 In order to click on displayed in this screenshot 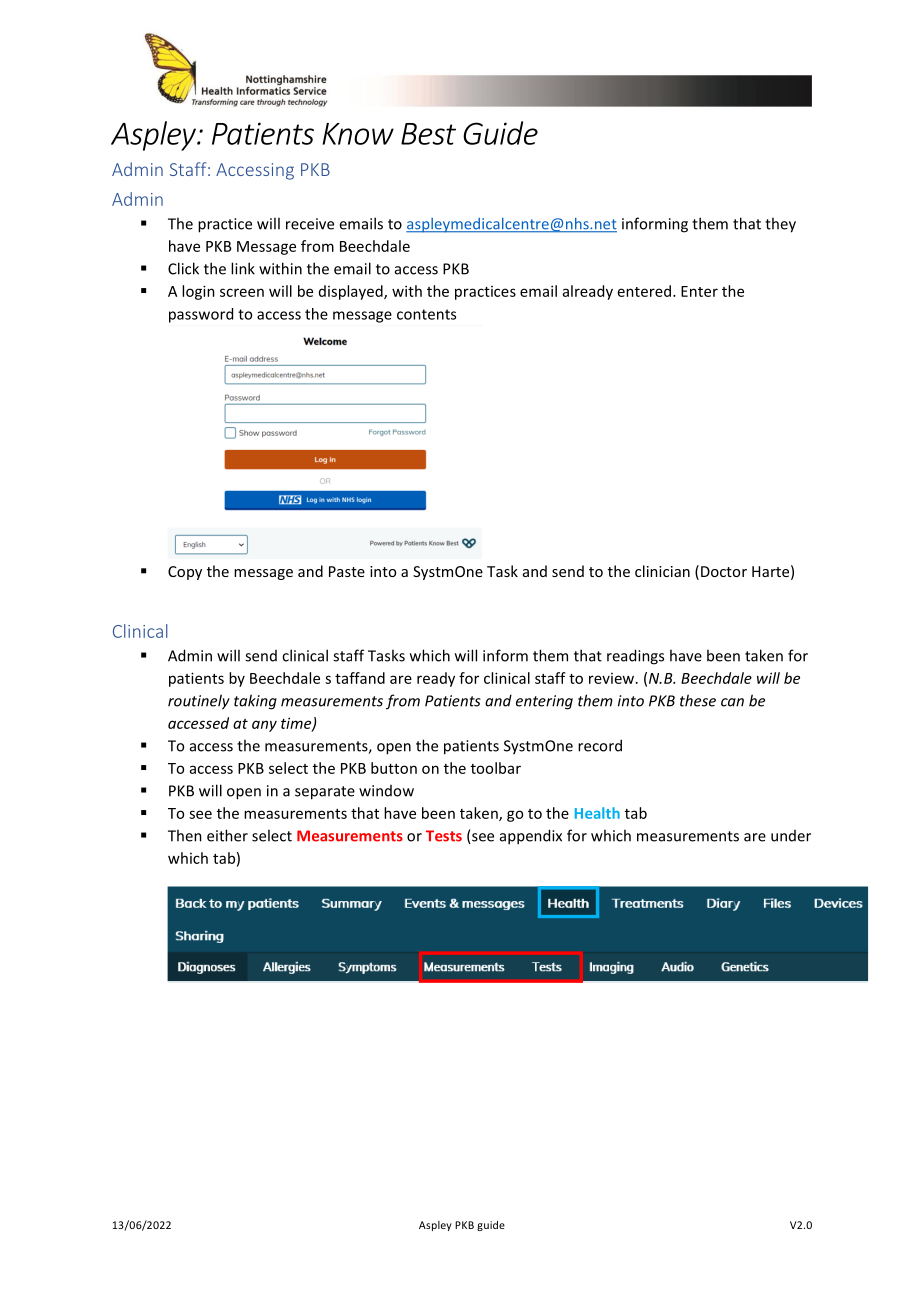, I will do `click(352, 292)`.
